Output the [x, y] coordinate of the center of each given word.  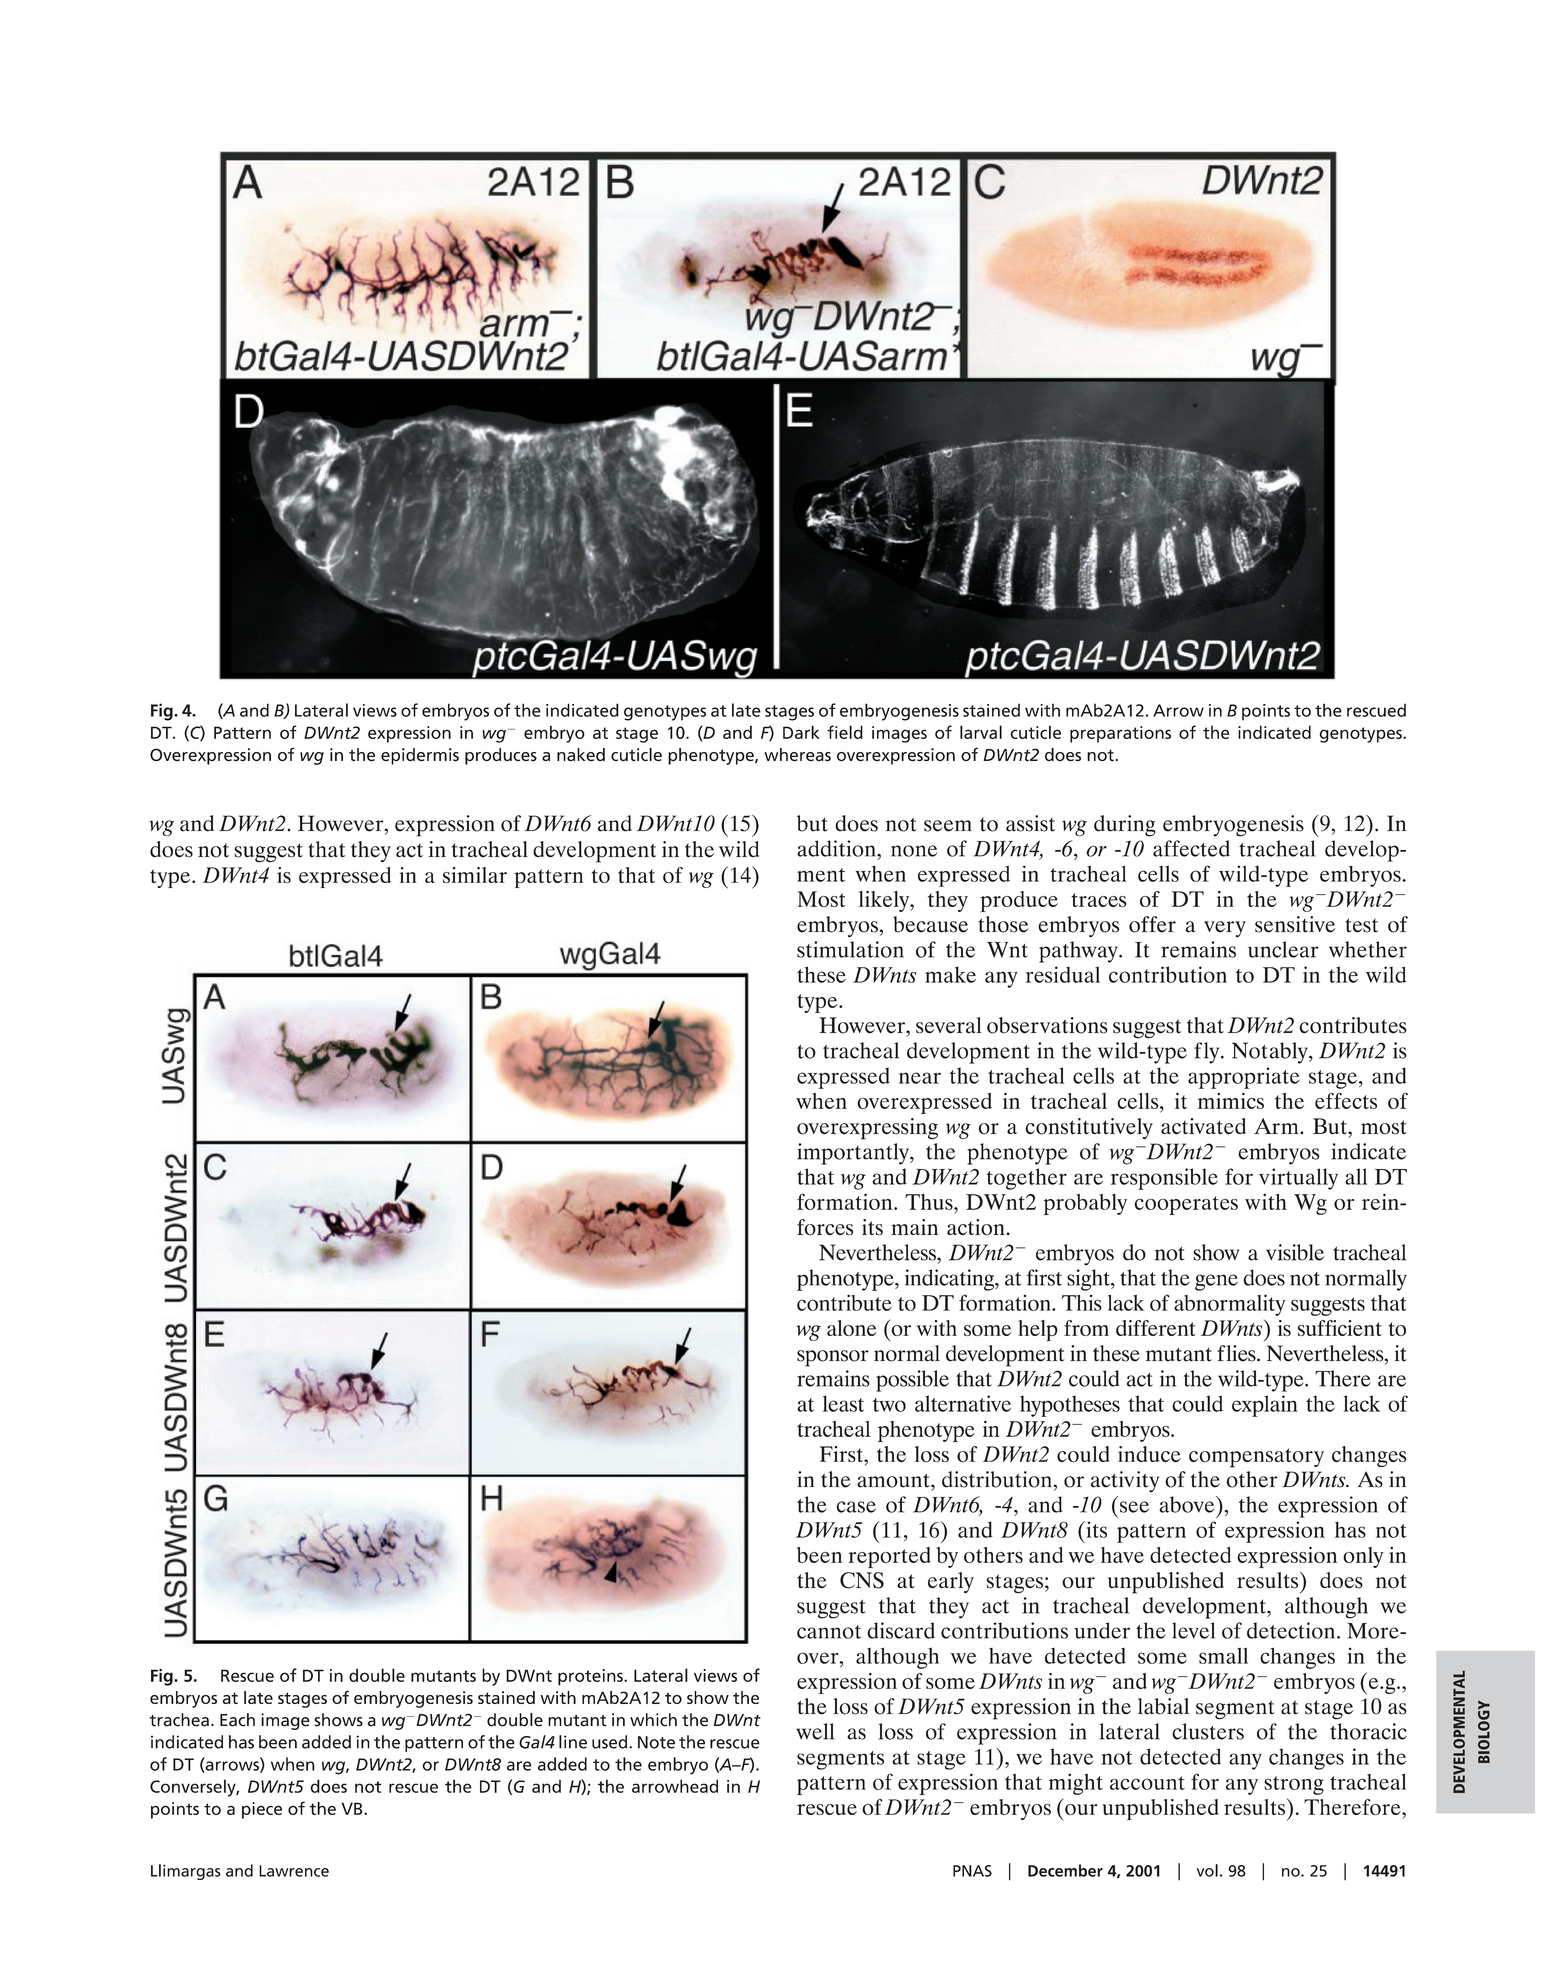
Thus [930, 1202]
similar [475, 875]
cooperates [1186, 1205]
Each [237, 1720]
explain [1265, 1406]
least [843, 1403]
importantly [854, 1154]
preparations [1120, 734]
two [889, 1405]
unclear [1283, 949]
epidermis [420, 756]
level [1193, 1630]
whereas [797, 755]
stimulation [850, 949]
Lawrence [294, 1871]
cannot [829, 1632]
